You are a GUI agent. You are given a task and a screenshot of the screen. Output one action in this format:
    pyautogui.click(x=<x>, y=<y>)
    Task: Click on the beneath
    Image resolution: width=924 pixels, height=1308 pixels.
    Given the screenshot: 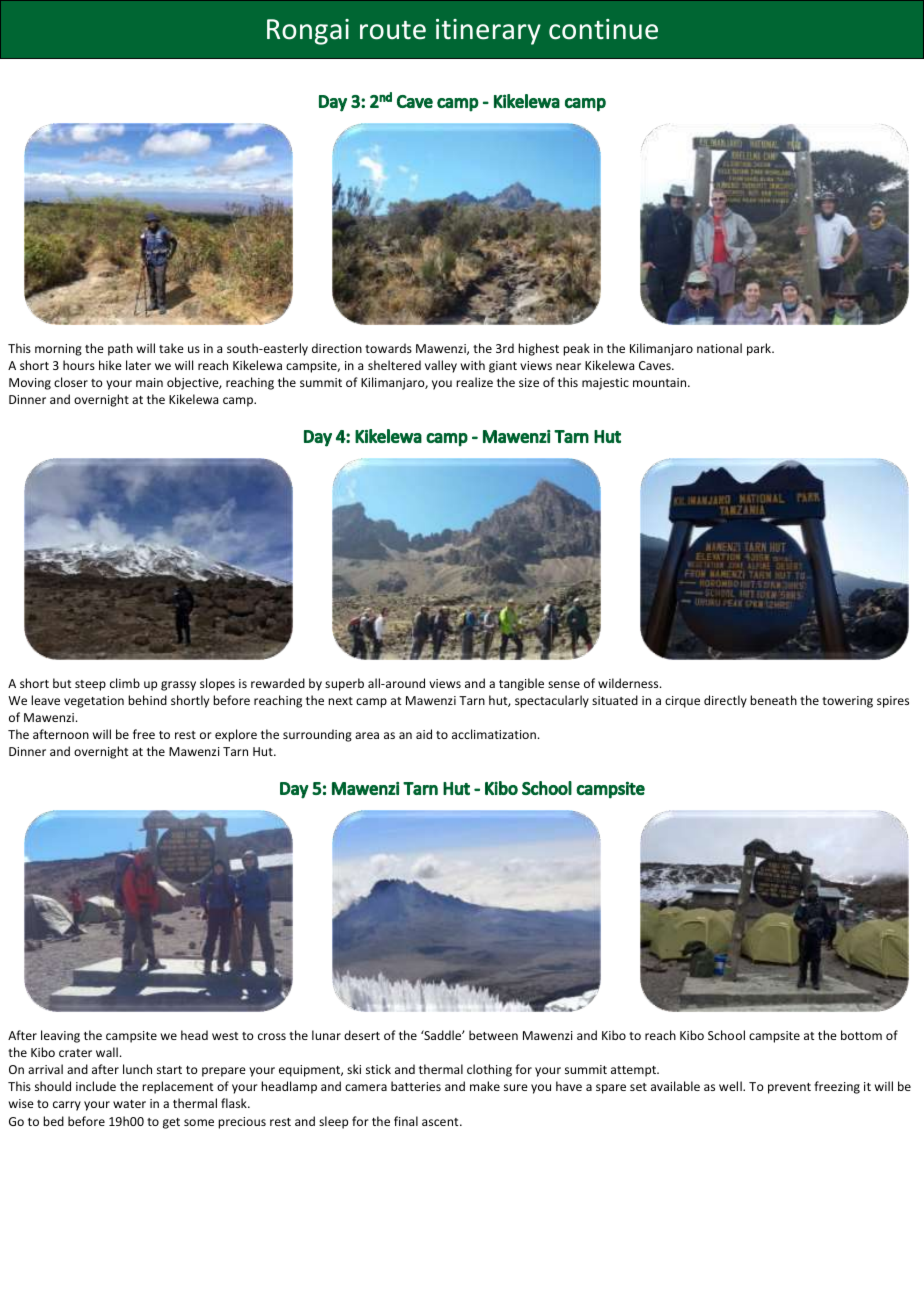 What is the action you would take?
    pyautogui.click(x=773, y=700)
